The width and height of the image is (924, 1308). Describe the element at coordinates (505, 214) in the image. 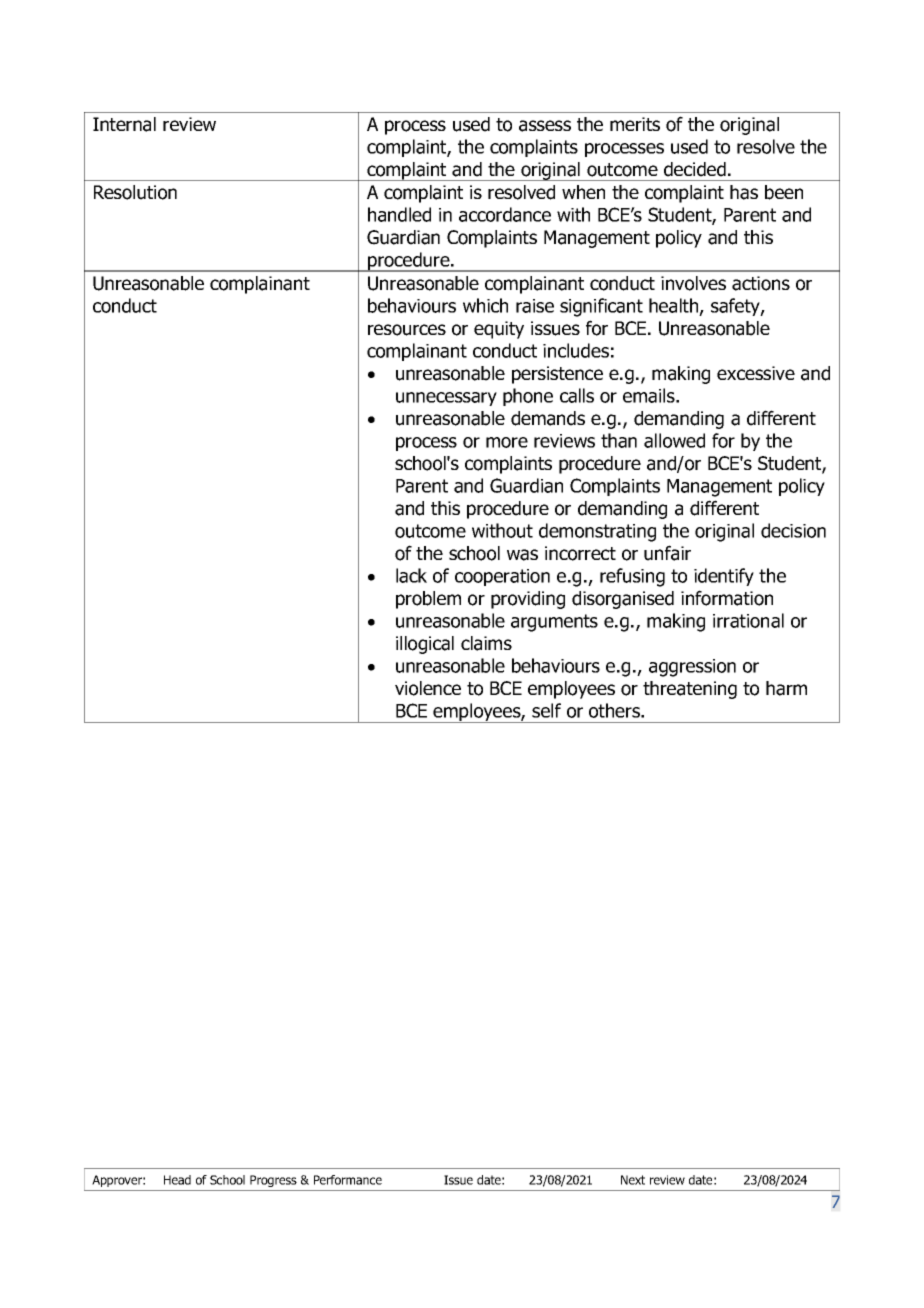

I see `accordance` at that location.
